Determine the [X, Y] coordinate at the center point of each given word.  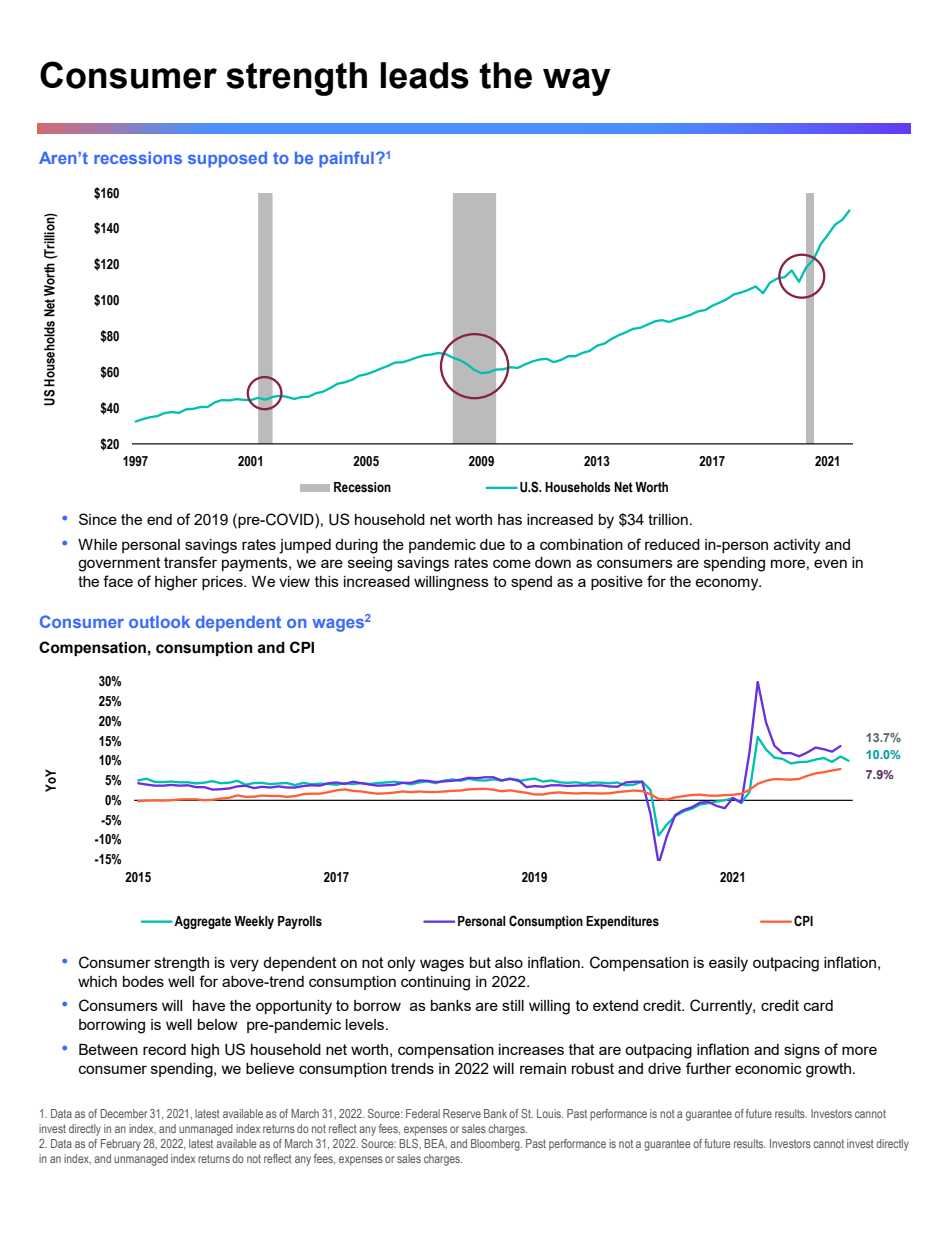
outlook [159, 622]
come [512, 563]
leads [424, 75]
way [577, 82]
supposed [227, 160]
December [123, 1113]
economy [728, 584]
